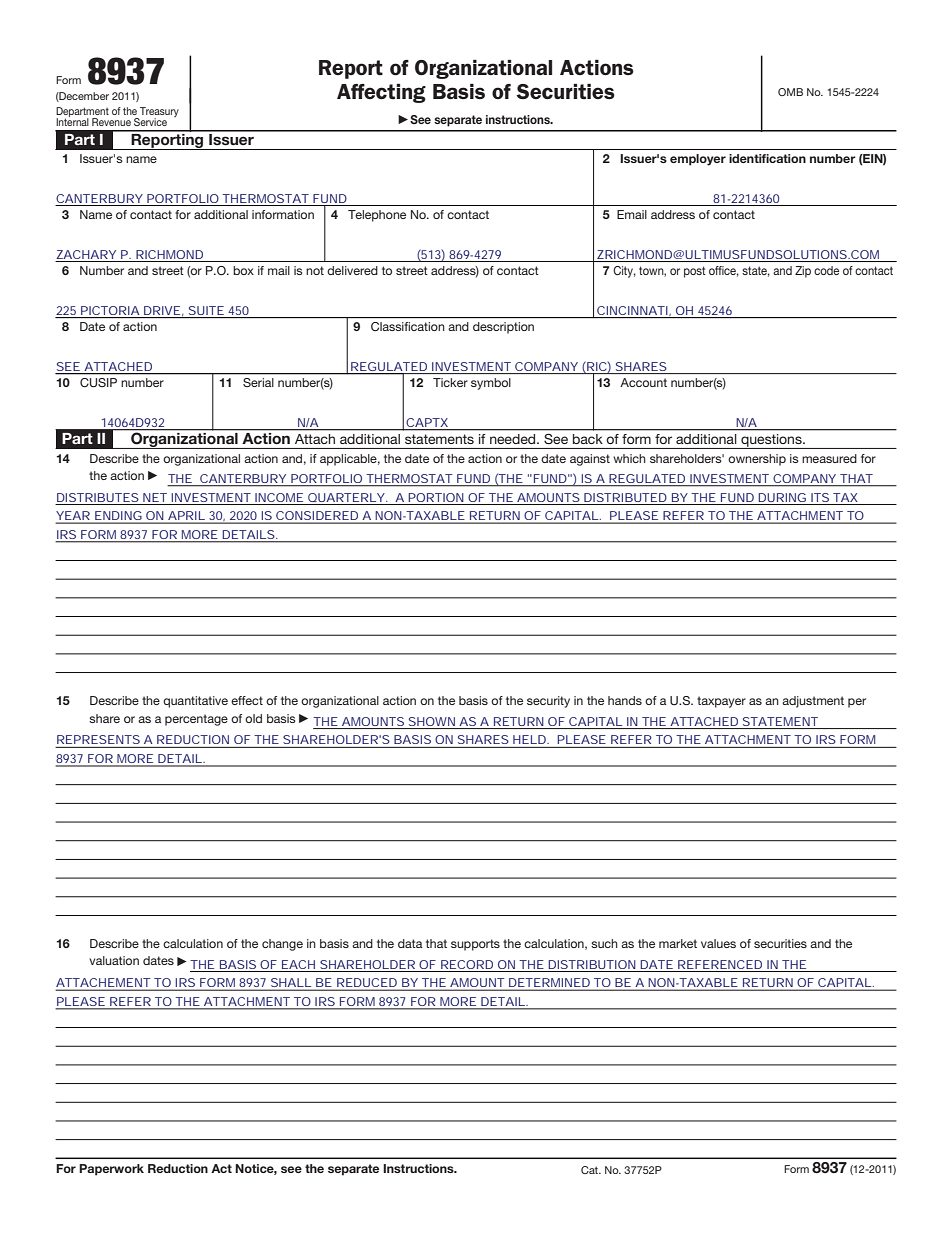 This image has height=1233, width=952. What do you see at coordinates (98, 739) in the image?
I see `REPRESENTS` at bounding box center [98, 739].
